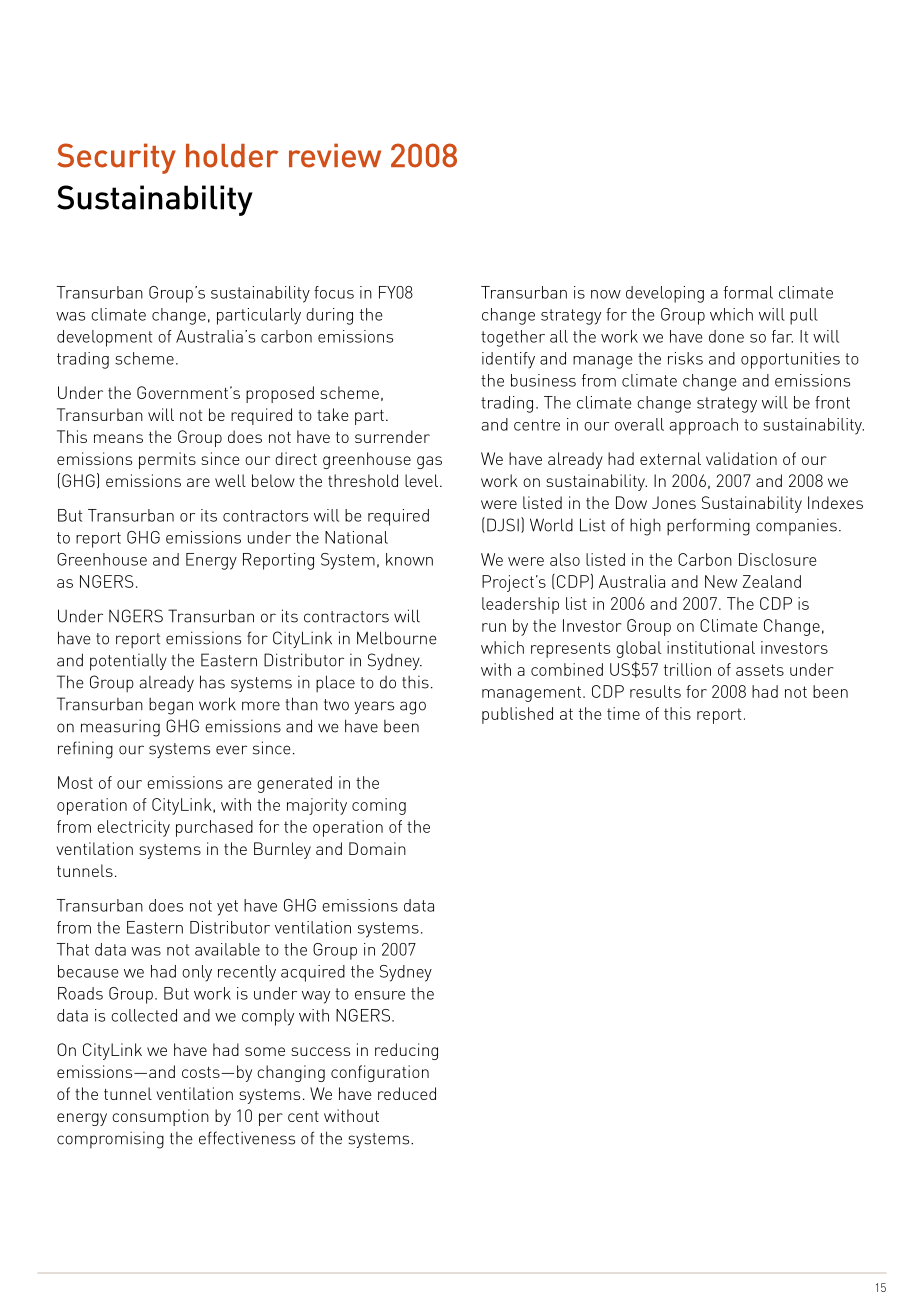  What do you see at coordinates (128, 662) in the page?
I see `potentially` at bounding box center [128, 662].
